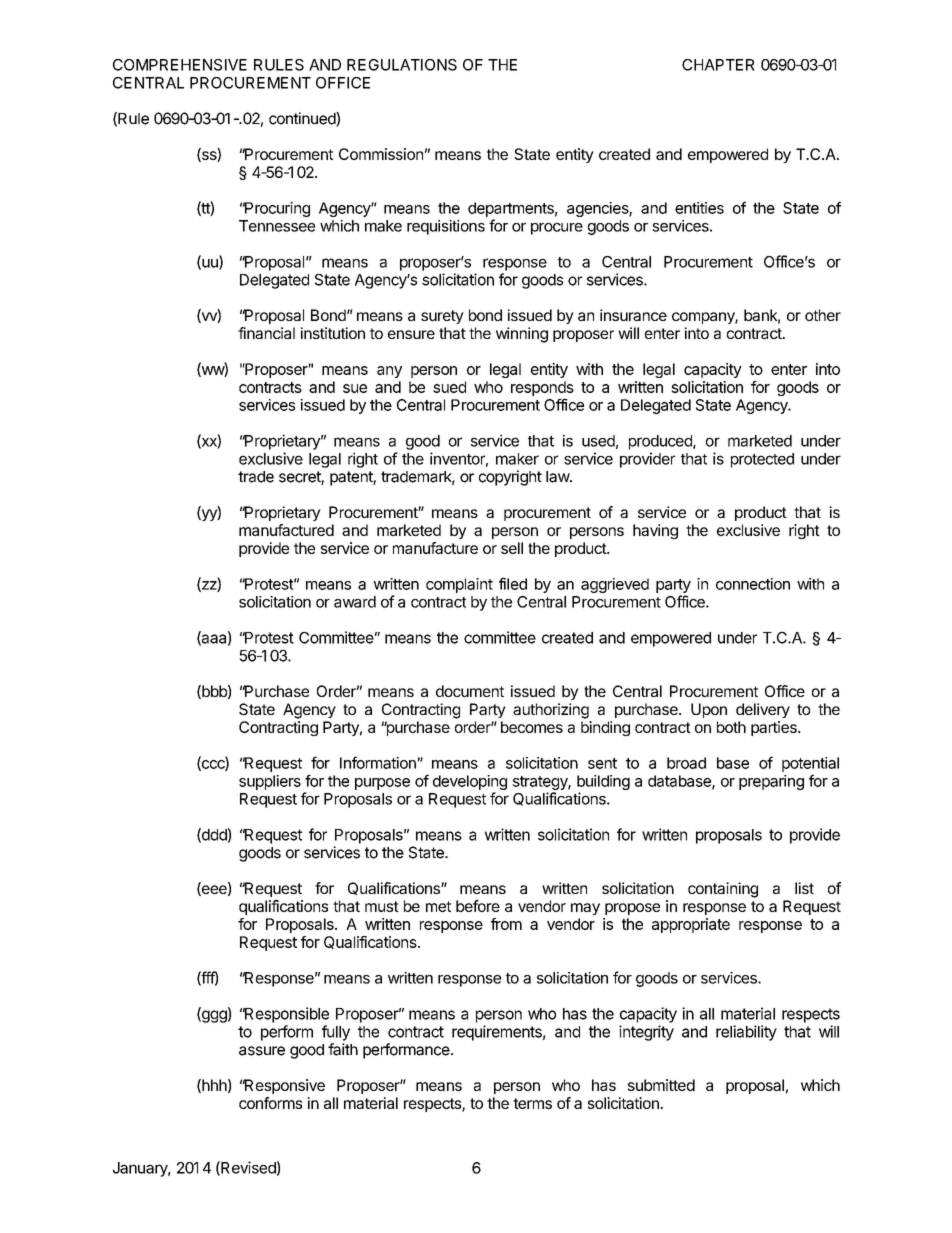  Describe the element at coordinates (532, 727) in the screenshot. I see `becomes` at that location.
